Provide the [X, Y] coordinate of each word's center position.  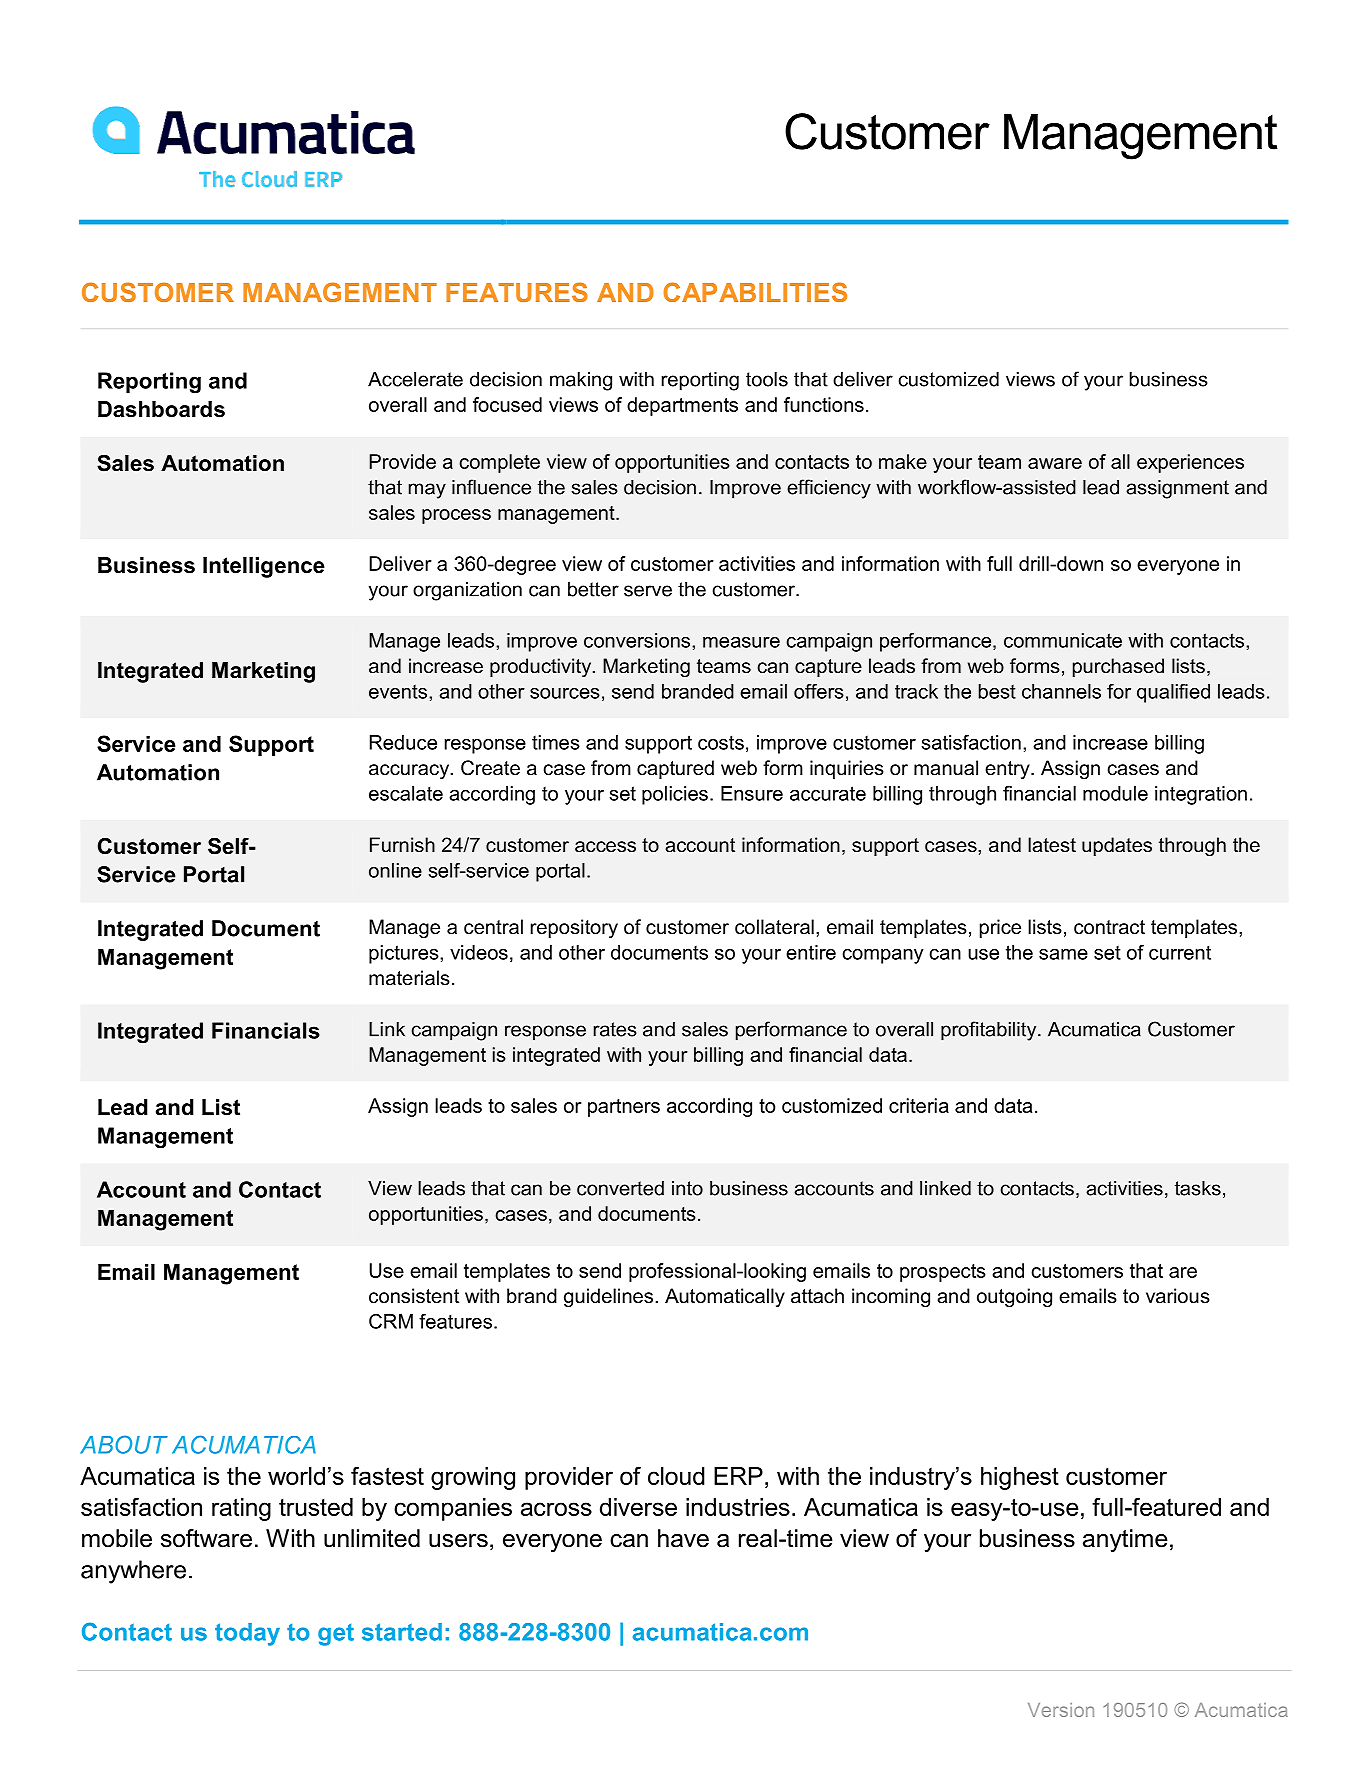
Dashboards [161, 409]
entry [1008, 770]
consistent [414, 1296]
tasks [1198, 1188]
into [687, 1188]
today [247, 1634]
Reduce [403, 742]
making [581, 381]
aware [1055, 463]
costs [721, 742]
